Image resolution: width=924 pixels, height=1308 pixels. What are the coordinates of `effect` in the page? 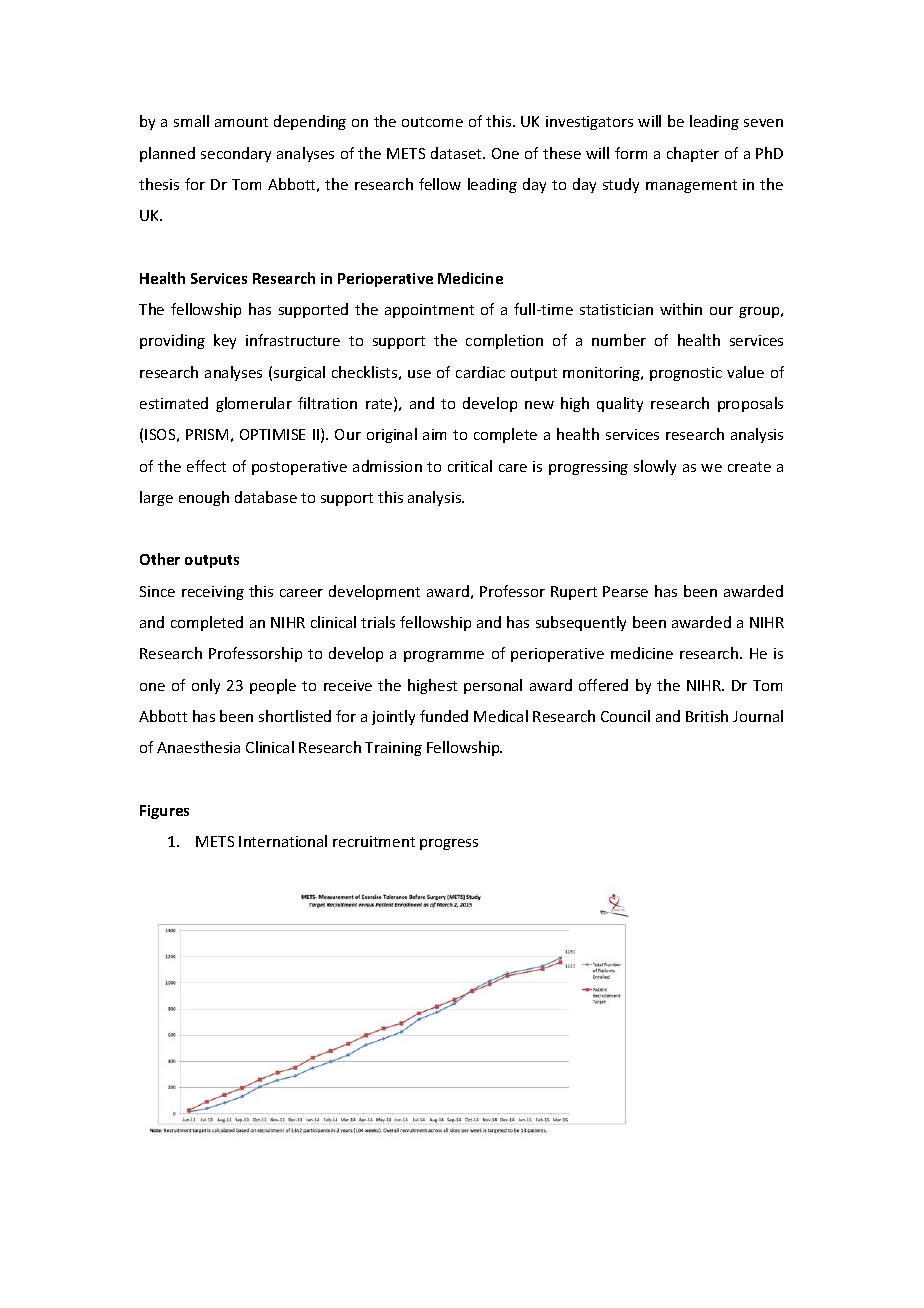 It's located at (206, 466).
